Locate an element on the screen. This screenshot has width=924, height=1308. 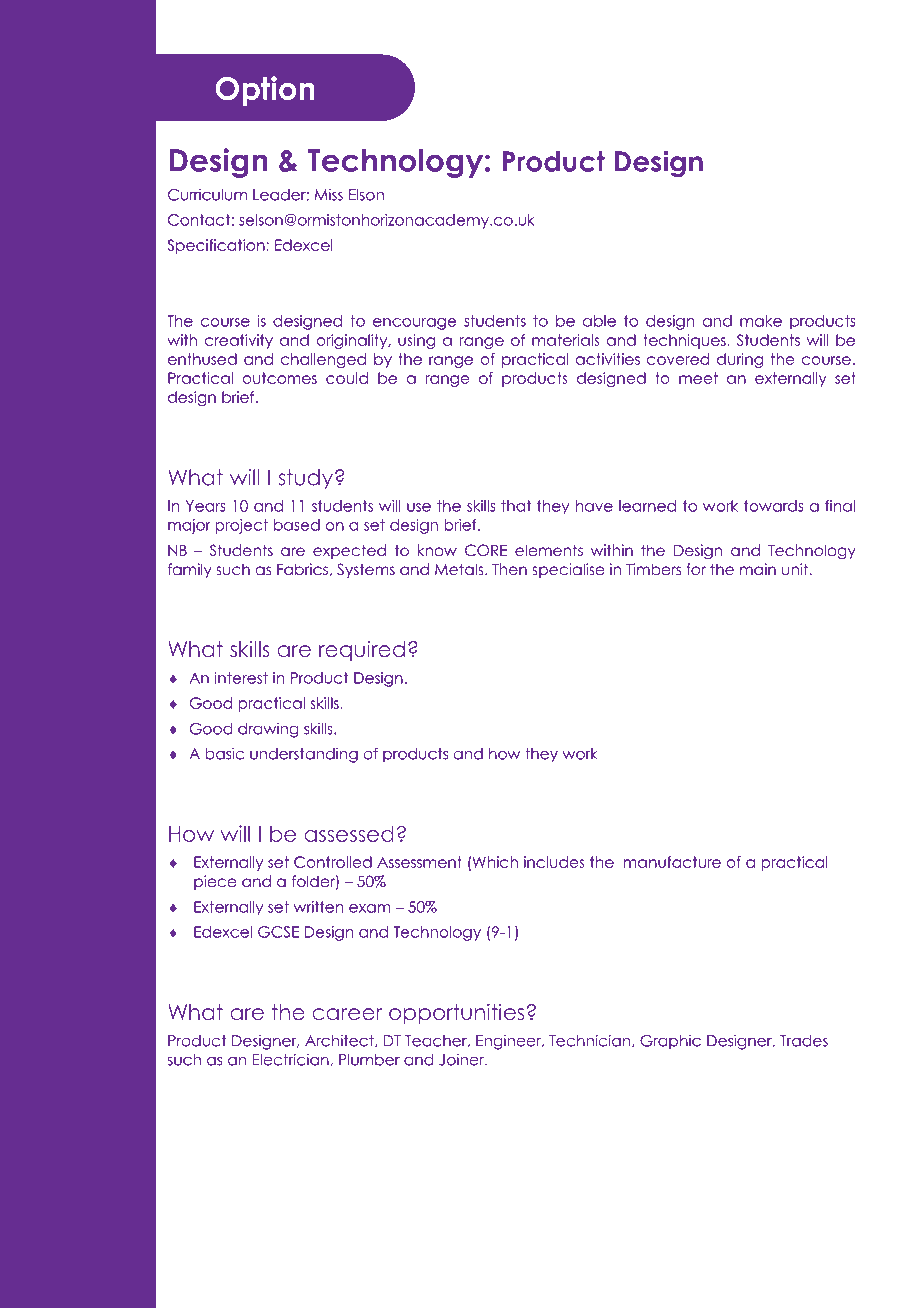
make is located at coordinates (761, 321).
